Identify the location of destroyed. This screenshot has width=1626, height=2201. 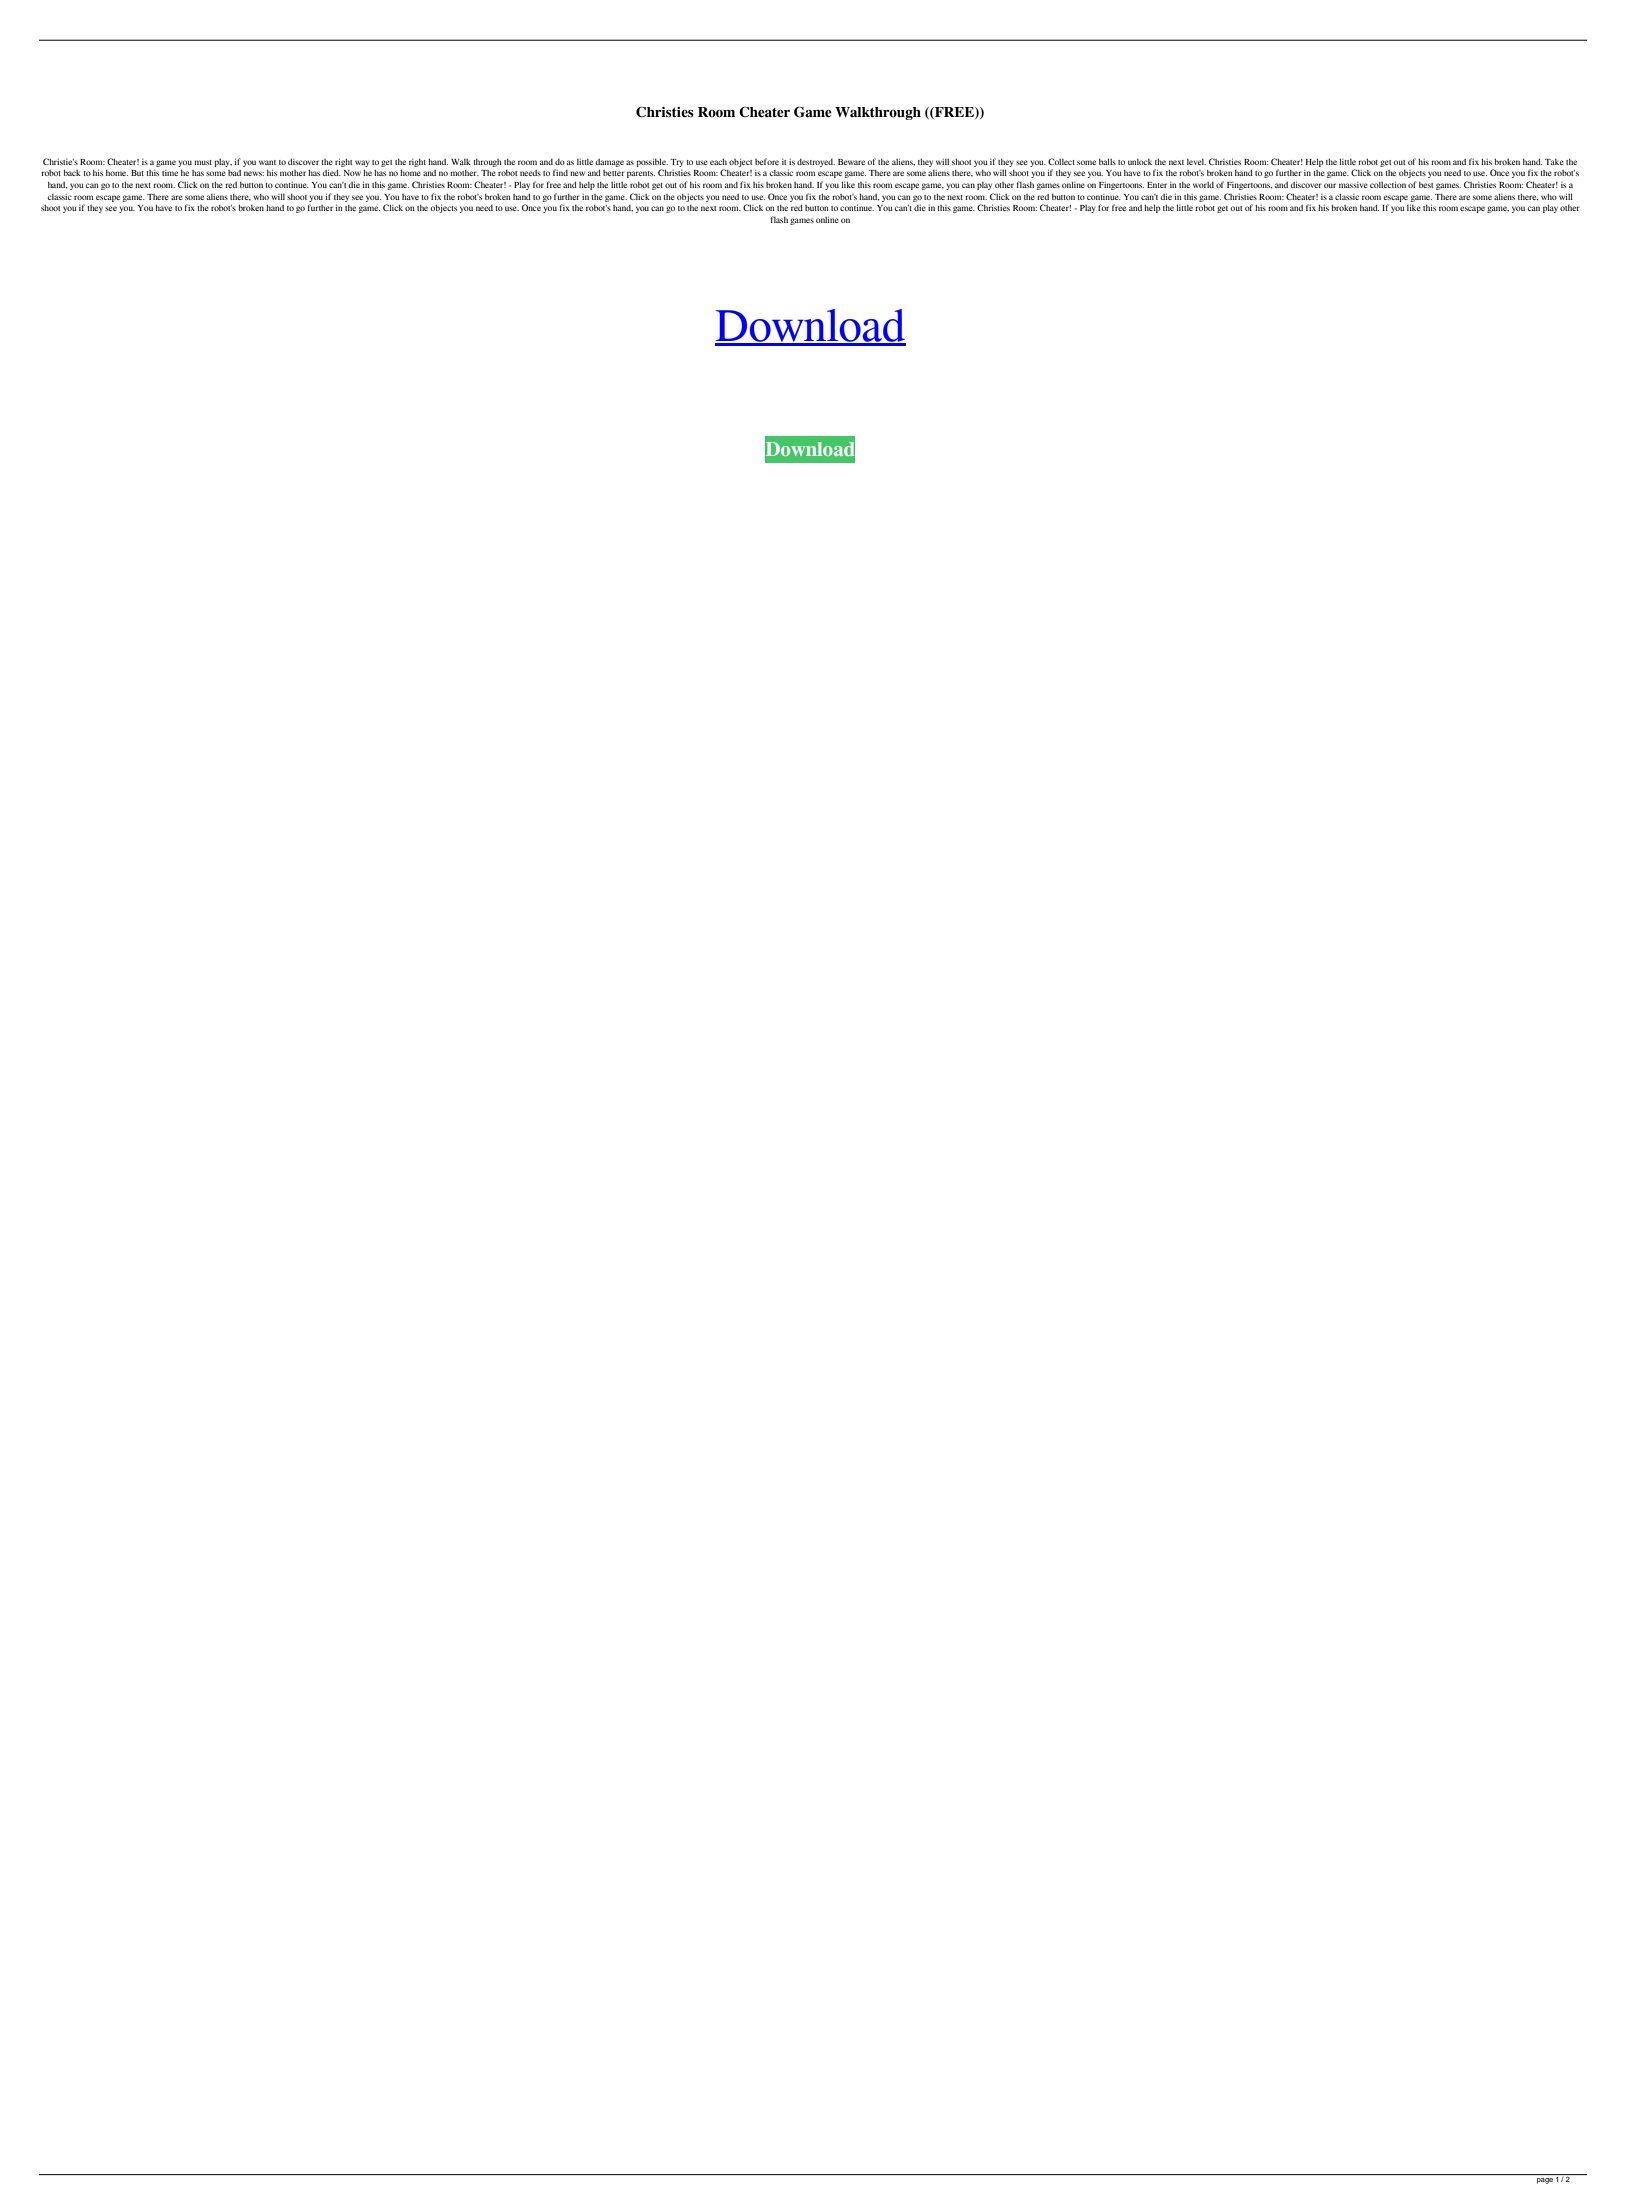
(816, 163).
